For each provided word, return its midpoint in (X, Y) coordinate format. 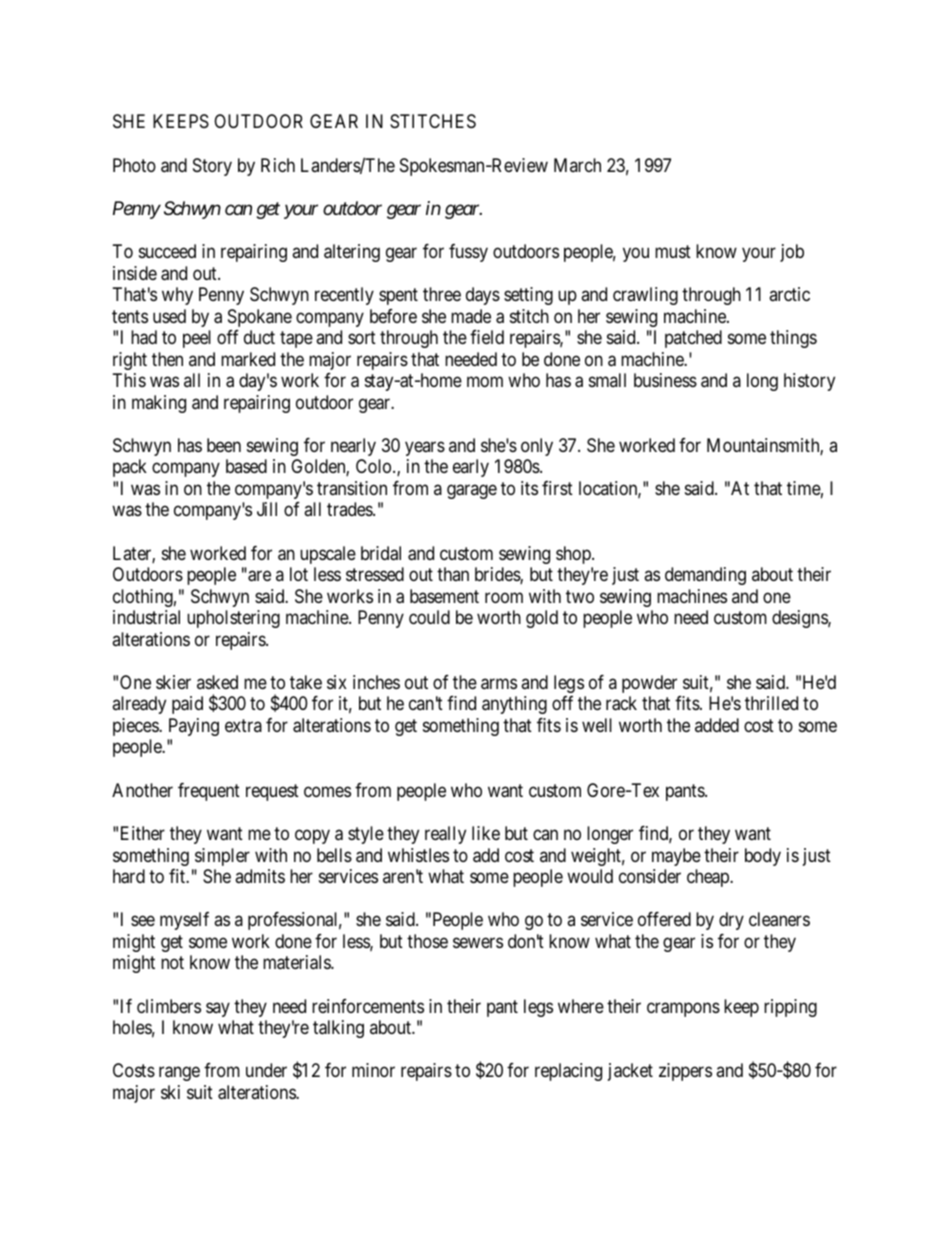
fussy (468, 253)
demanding (705, 576)
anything (514, 705)
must (673, 251)
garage (472, 492)
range (179, 1074)
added (717, 725)
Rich (278, 165)
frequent (209, 792)
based (246, 466)
